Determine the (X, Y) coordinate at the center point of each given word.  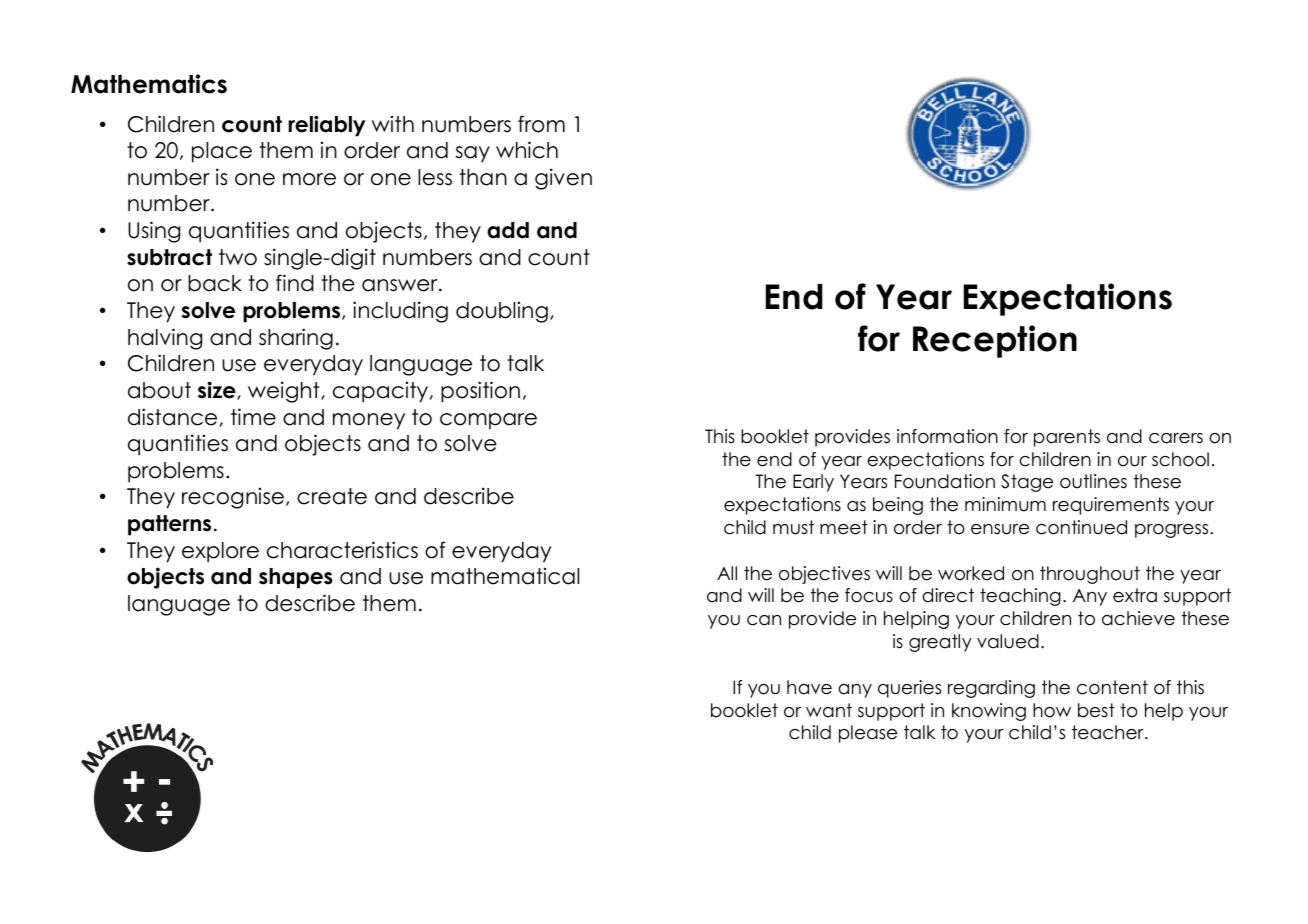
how (1052, 710)
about (159, 390)
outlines (1093, 481)
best (1096, 710)
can (764, 620)
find (295, 283)
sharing (296, 339)
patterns (169, 525)
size (218, 390)
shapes (296, 578)
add (508, 230)
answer (401, 285)
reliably (327, 126)
